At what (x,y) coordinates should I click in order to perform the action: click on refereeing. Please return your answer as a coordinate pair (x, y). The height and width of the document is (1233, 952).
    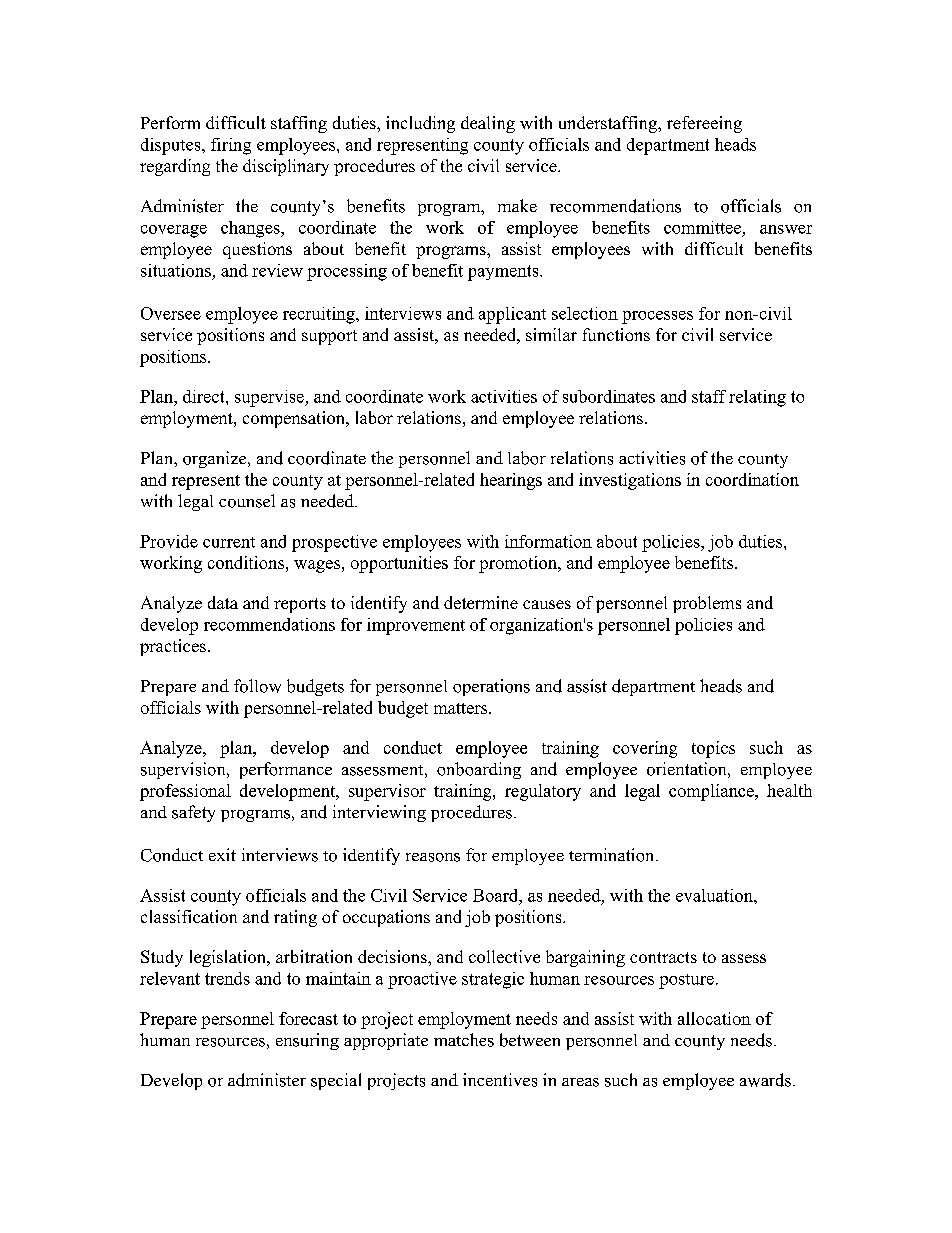
    Looking at the image, I should click on (704, 124).
